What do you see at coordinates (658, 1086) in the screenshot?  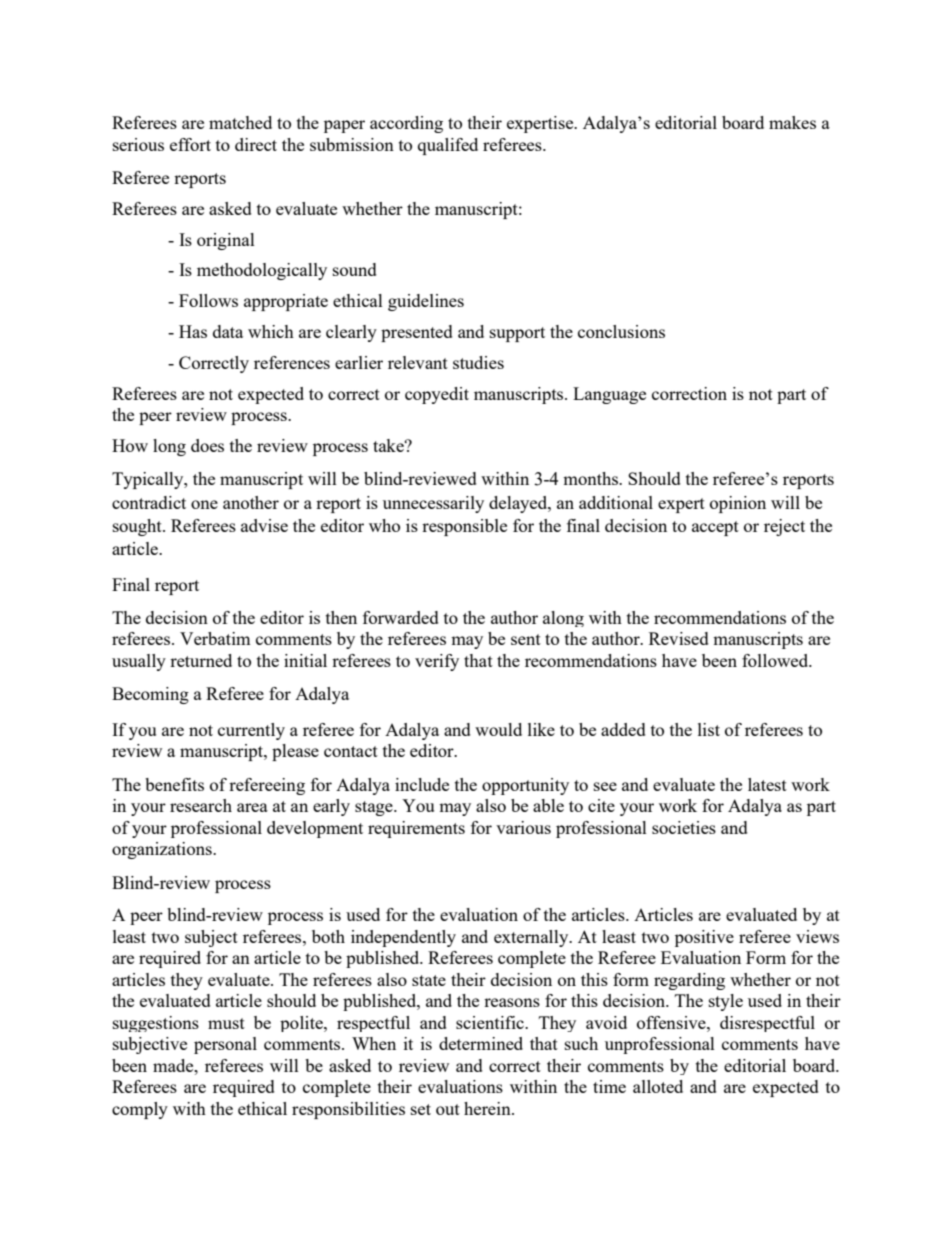 I see `alloted` at bounding box center [658, 1086].
